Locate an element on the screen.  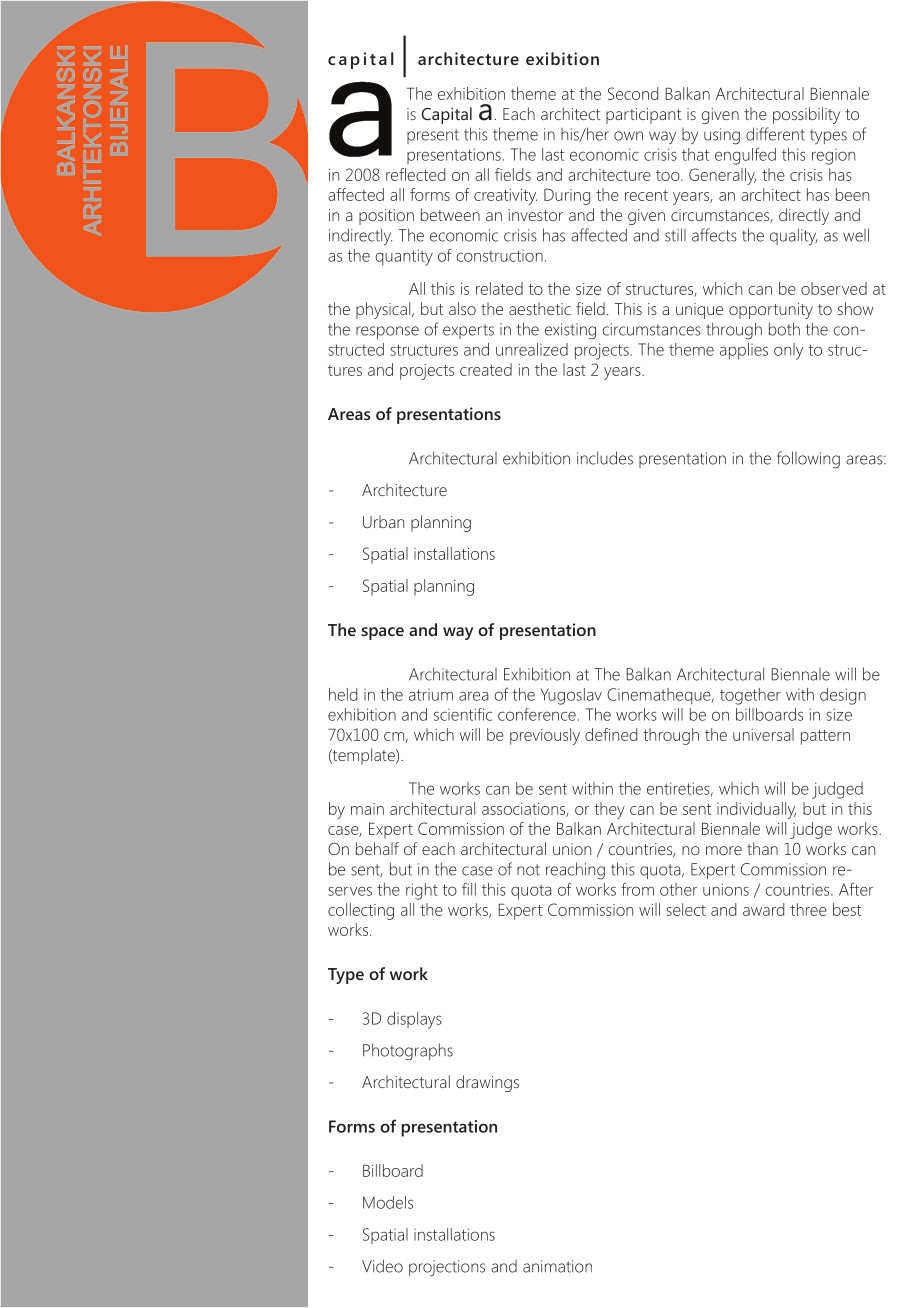
individually is located at coordinates (756, 810).
